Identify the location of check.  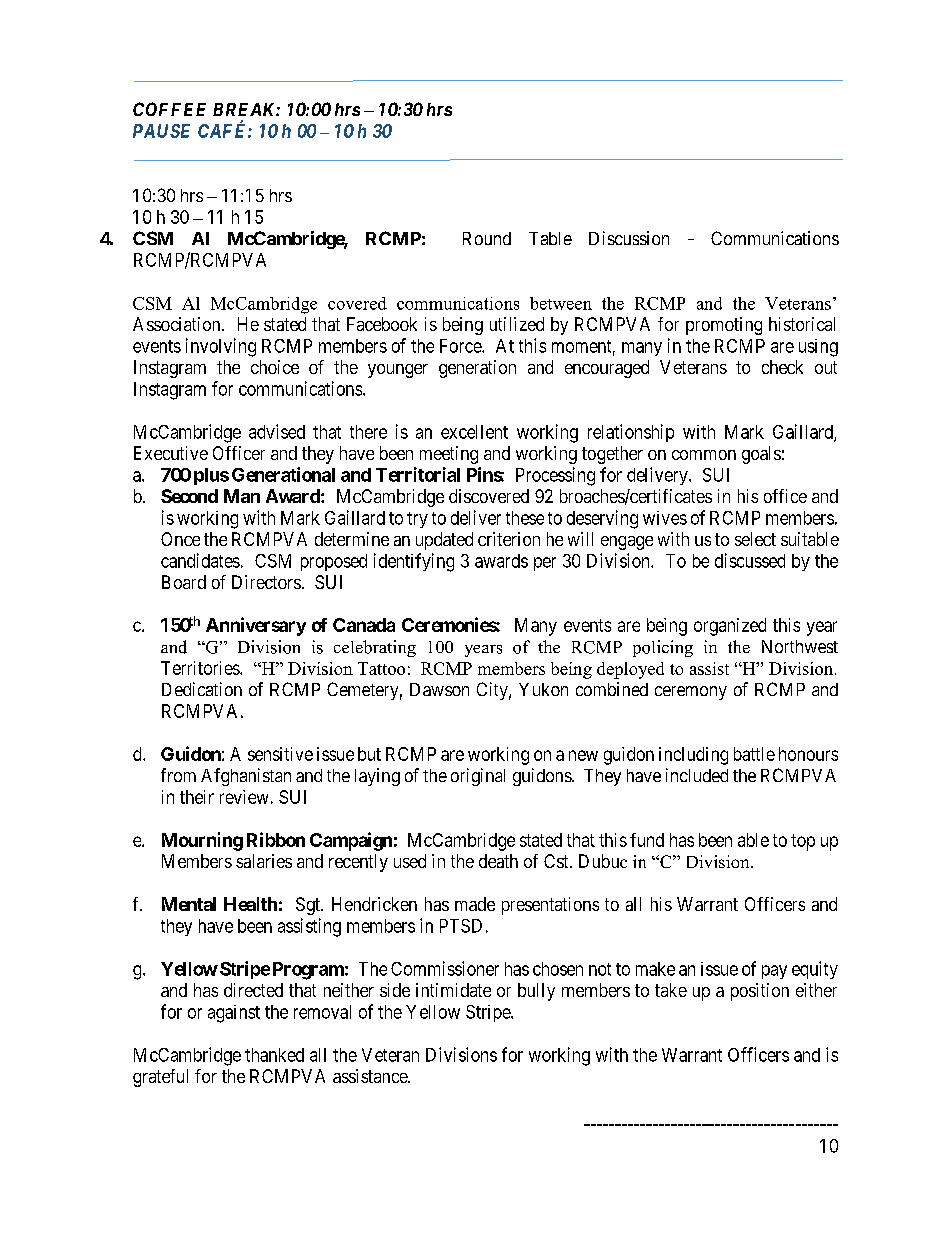
(782, 367).
